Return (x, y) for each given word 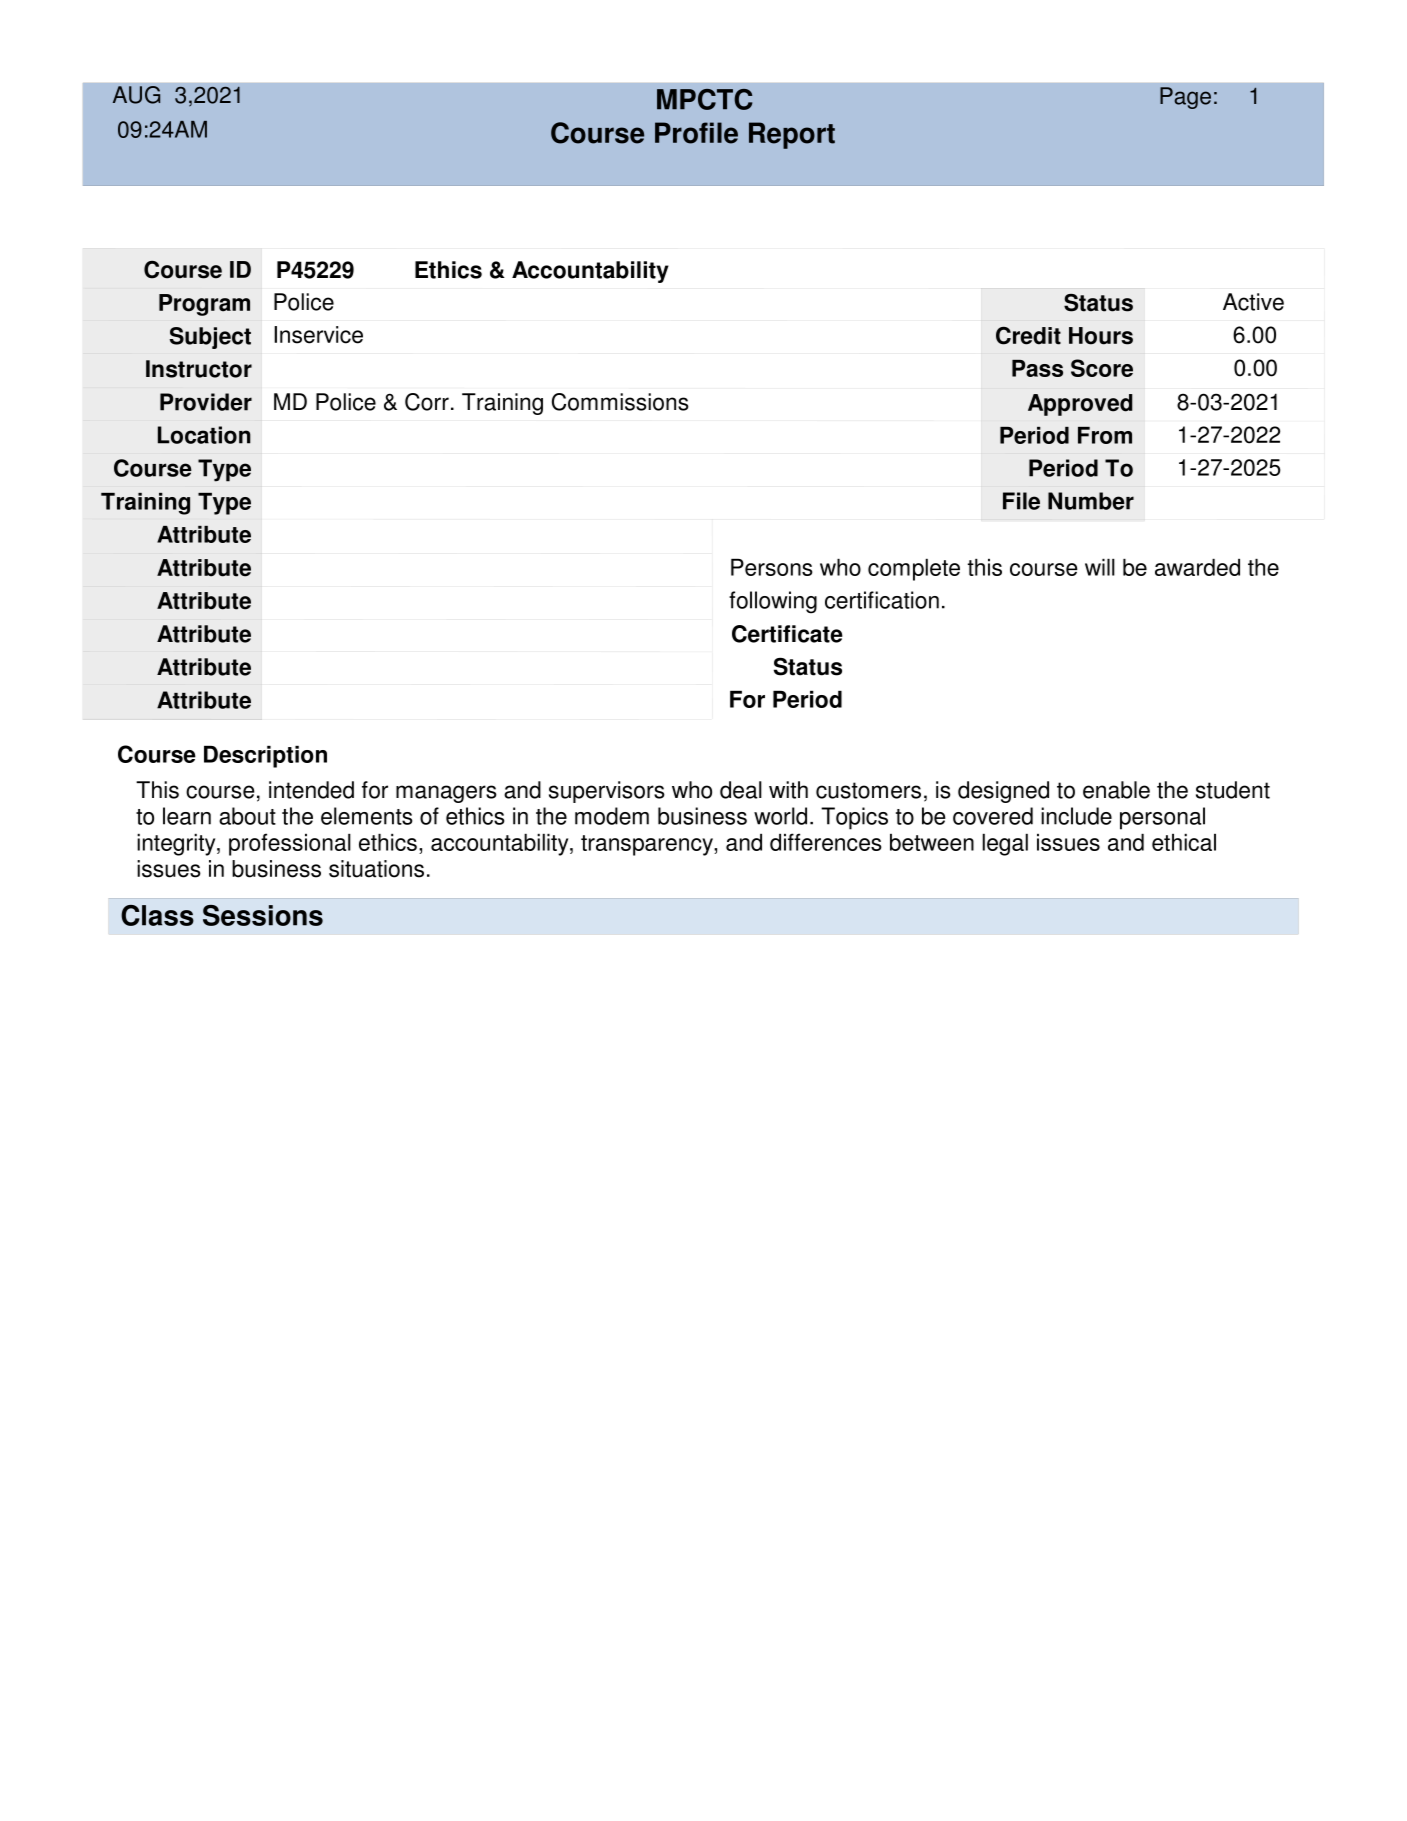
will (1100, 567)
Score (1102, 368)
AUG (136, 95)
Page (1185, 98)
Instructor (199, 369)
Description (265, 756)
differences (826, 842)
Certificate (787, 634)
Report (792, 135)
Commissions (620, 402)
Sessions (263, 915)
